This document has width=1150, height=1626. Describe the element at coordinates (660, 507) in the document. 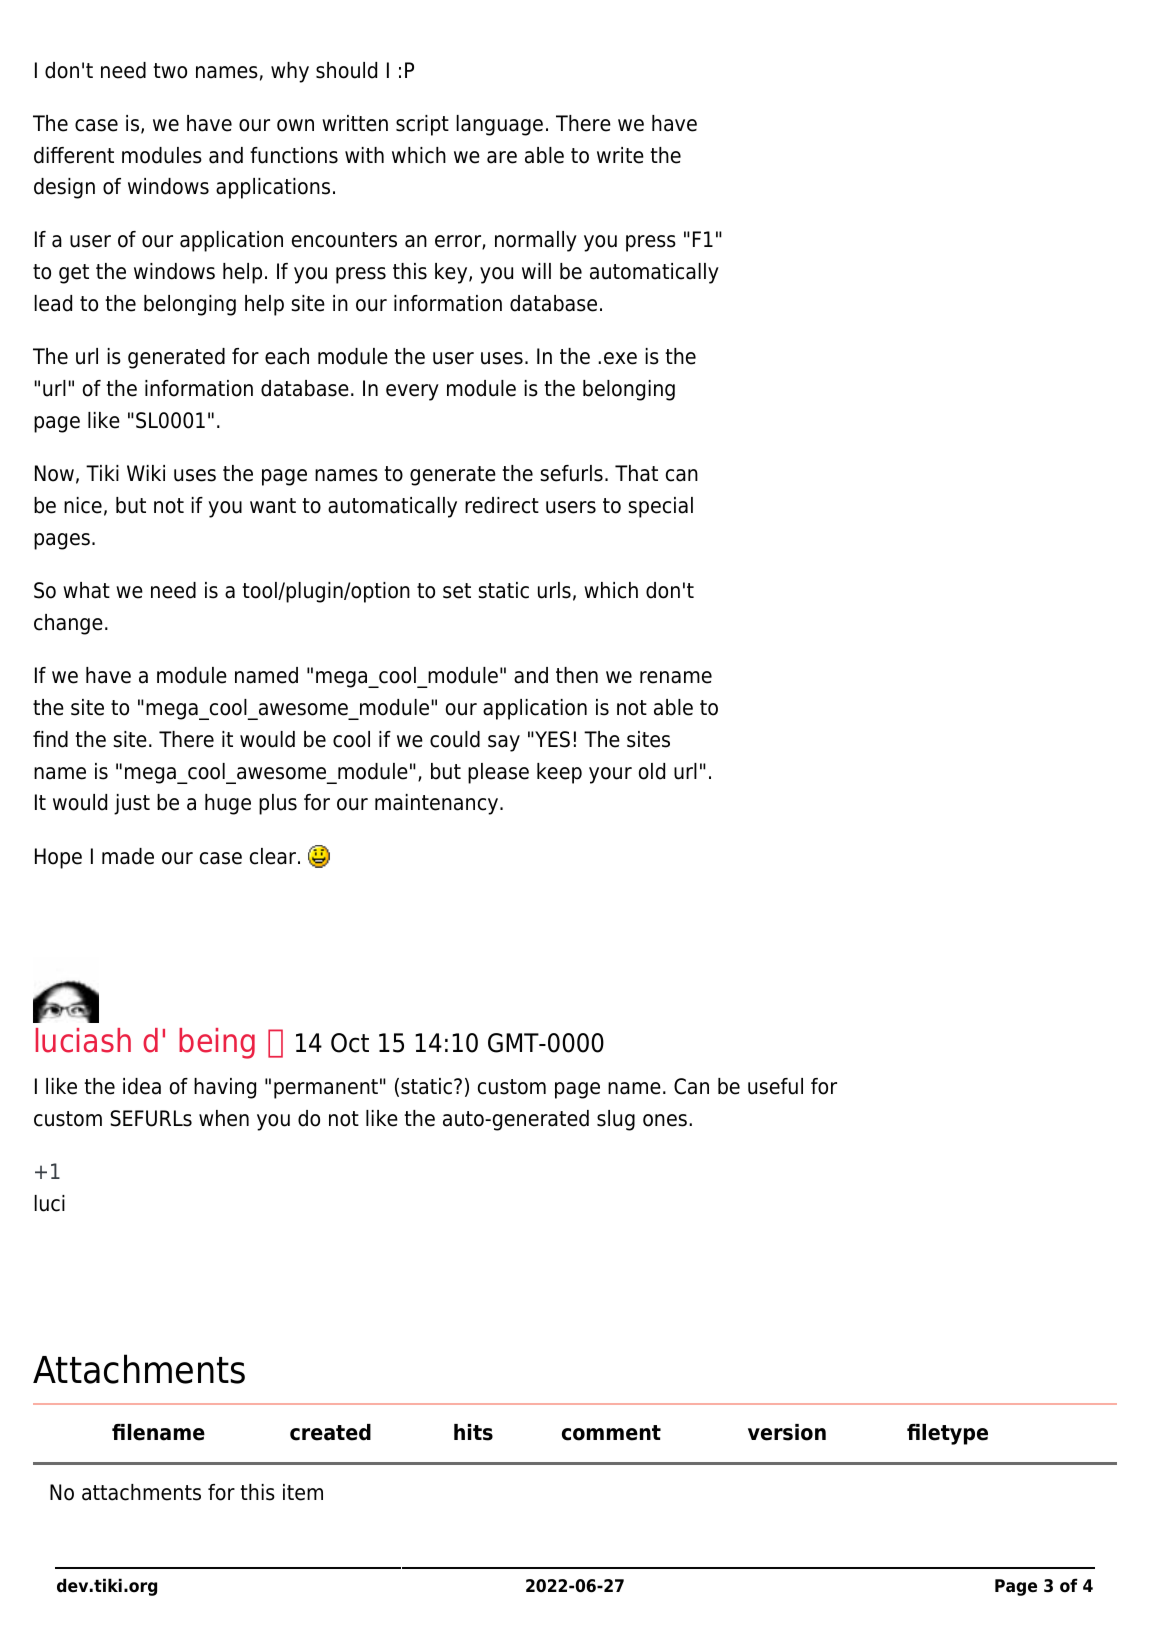

I see `special` at that location.
